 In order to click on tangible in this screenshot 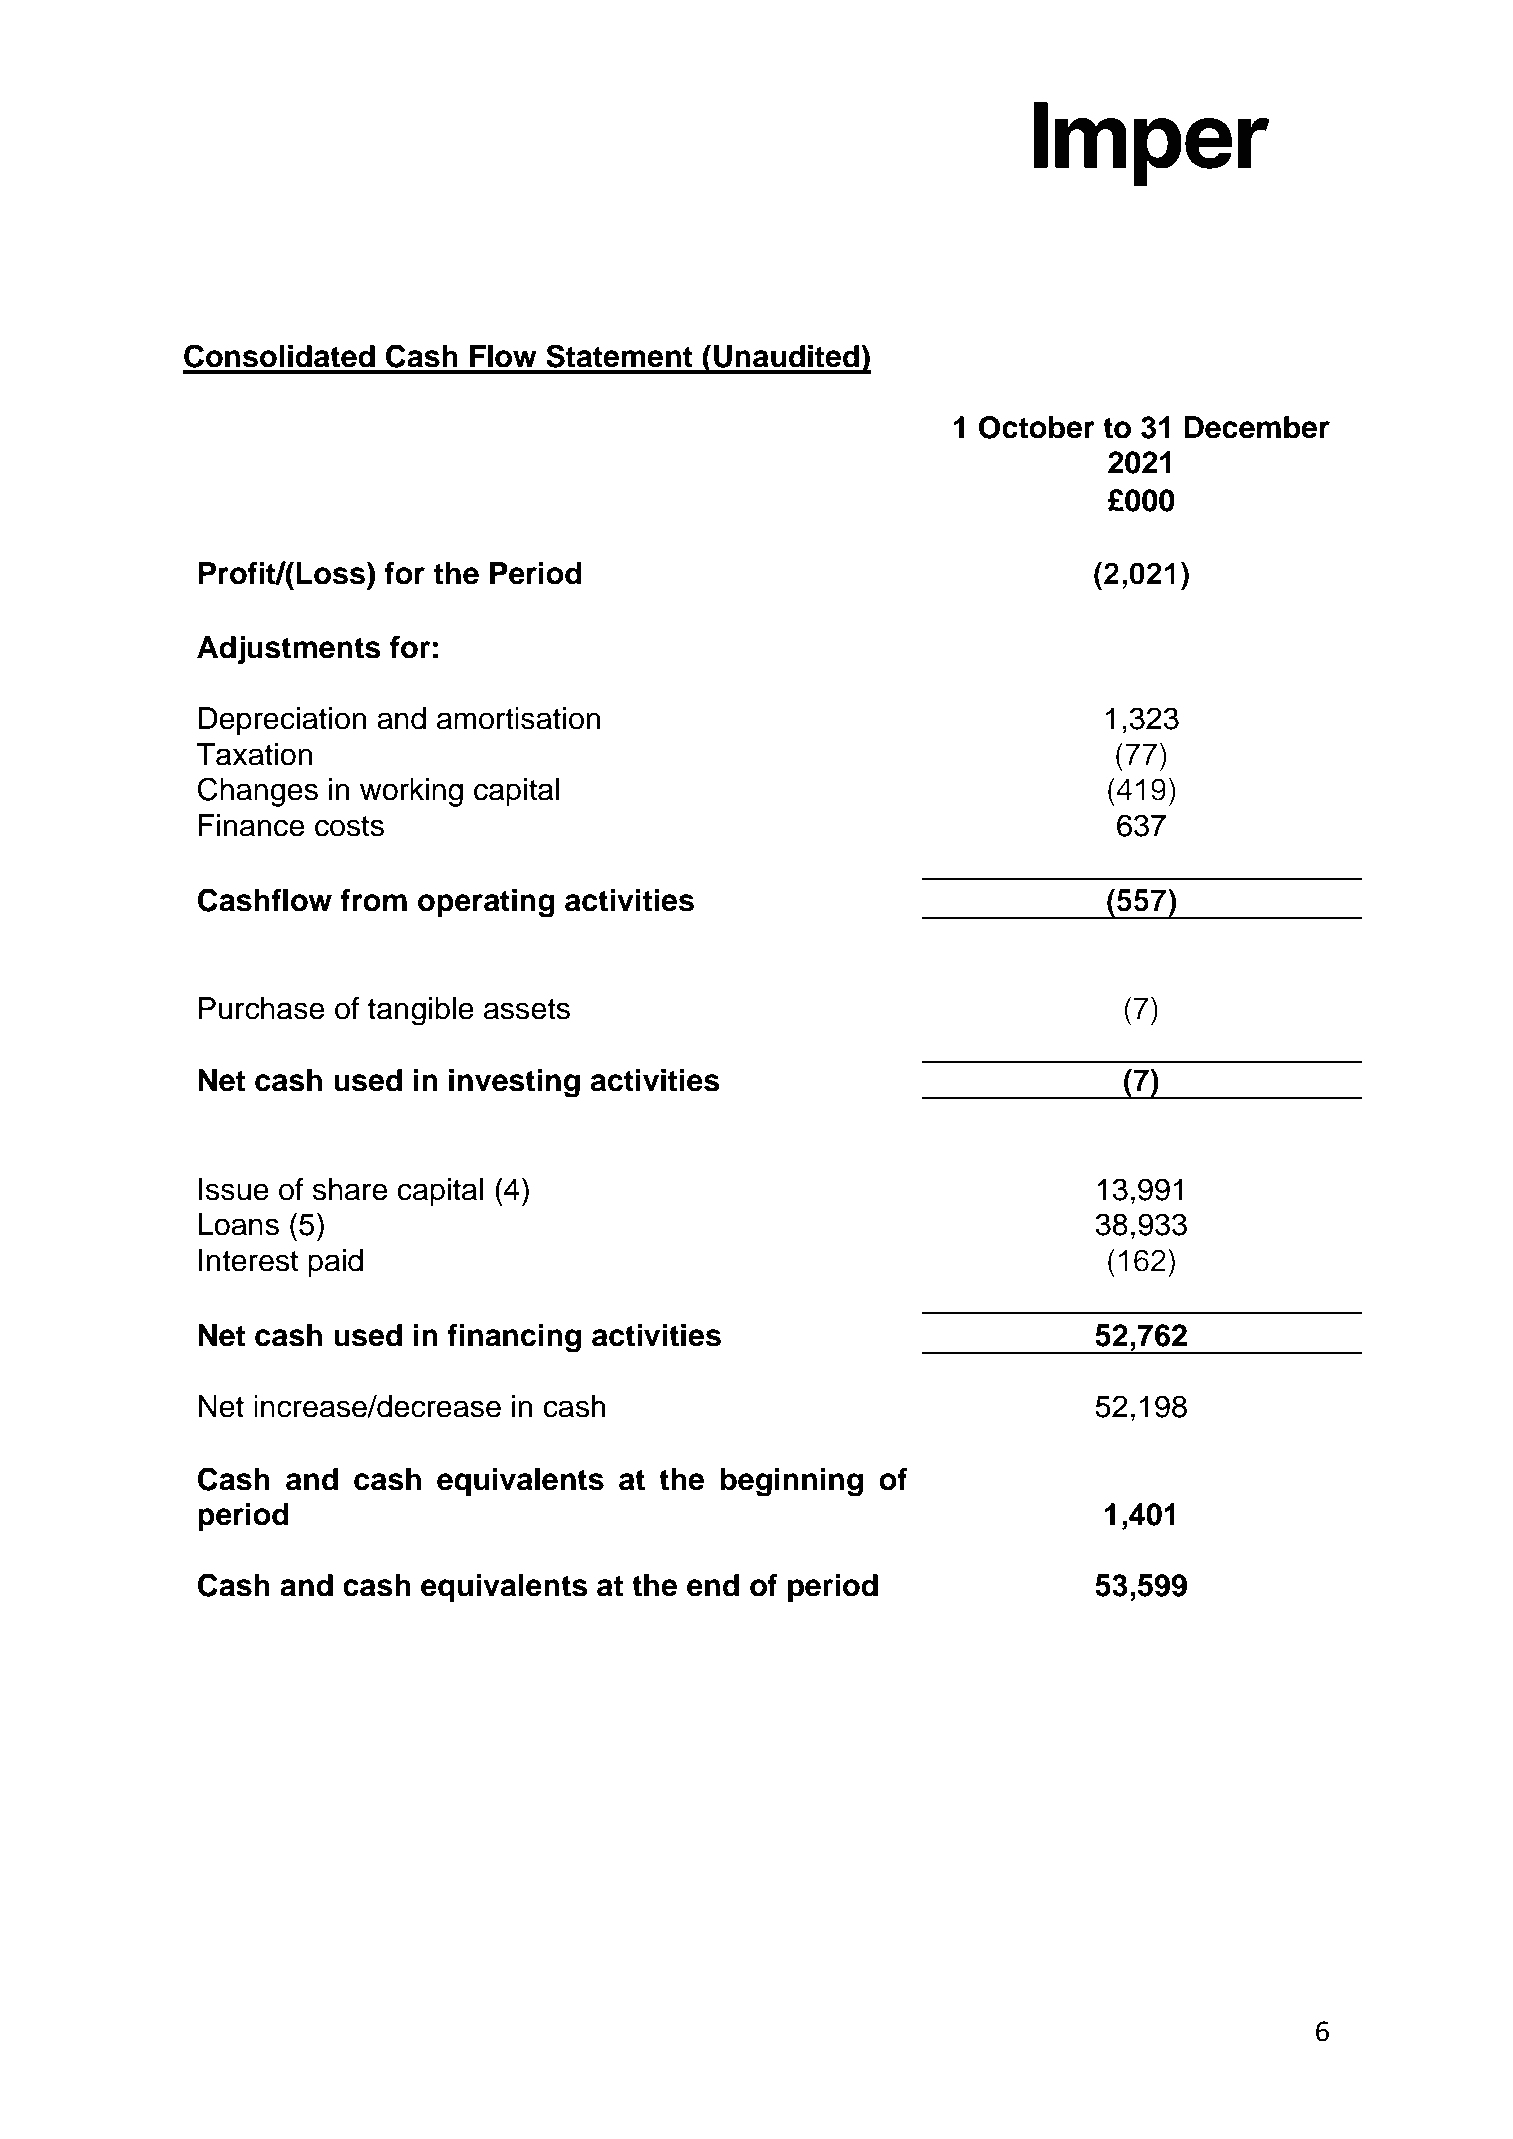, I will do `click(421, 1011)`.
